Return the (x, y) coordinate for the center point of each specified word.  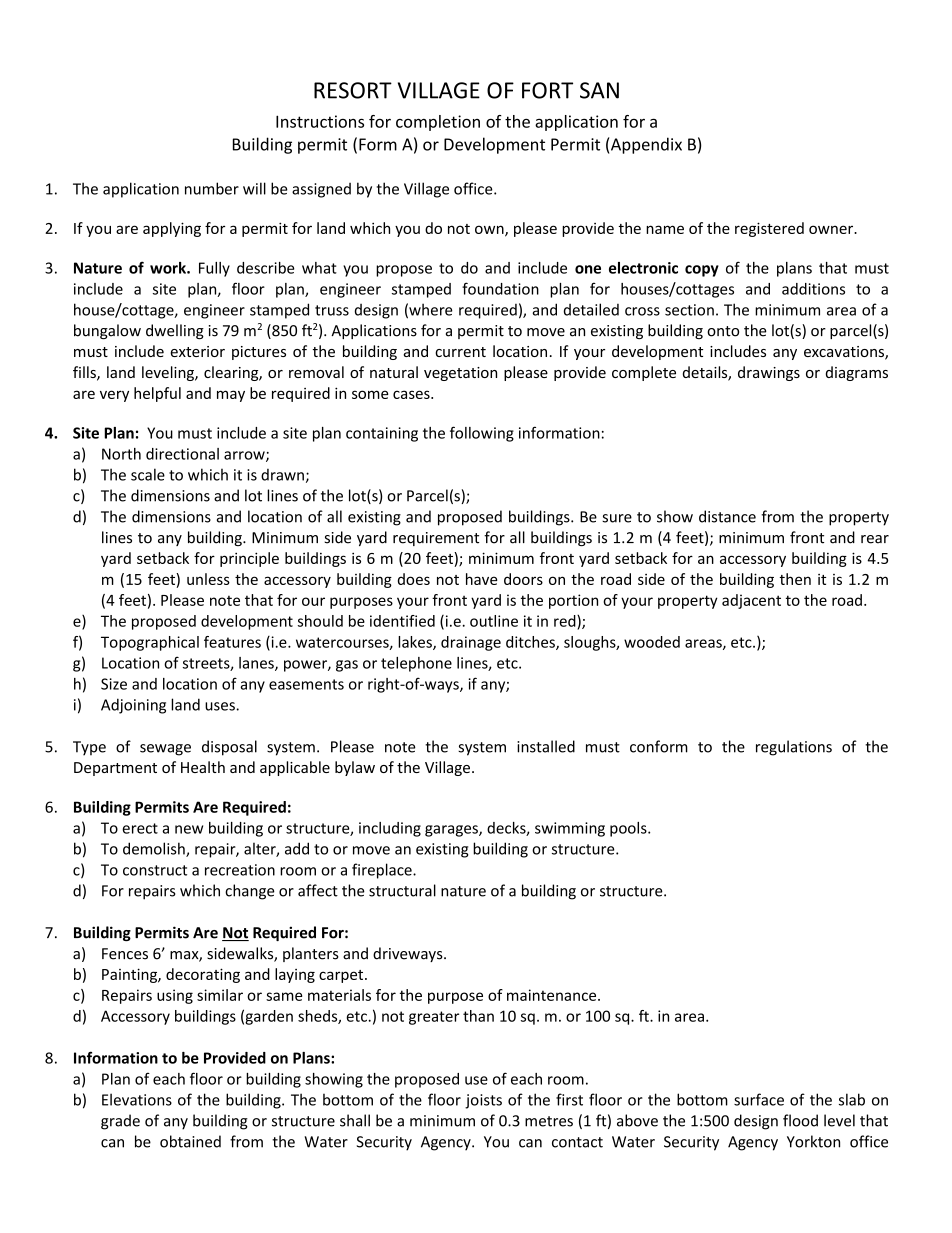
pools (629, 829)
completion (438, 123)
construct (155, 870)
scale (148, 474)
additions (813, 289)
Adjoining (133, 706)
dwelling (175, 331)
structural (402, 890)
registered (769, 229)
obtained (190, 1141)
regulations (794, 748)
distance (727, 516)
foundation (500, 288)
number (212, 188)
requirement (436, 539)
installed (546, 746)
